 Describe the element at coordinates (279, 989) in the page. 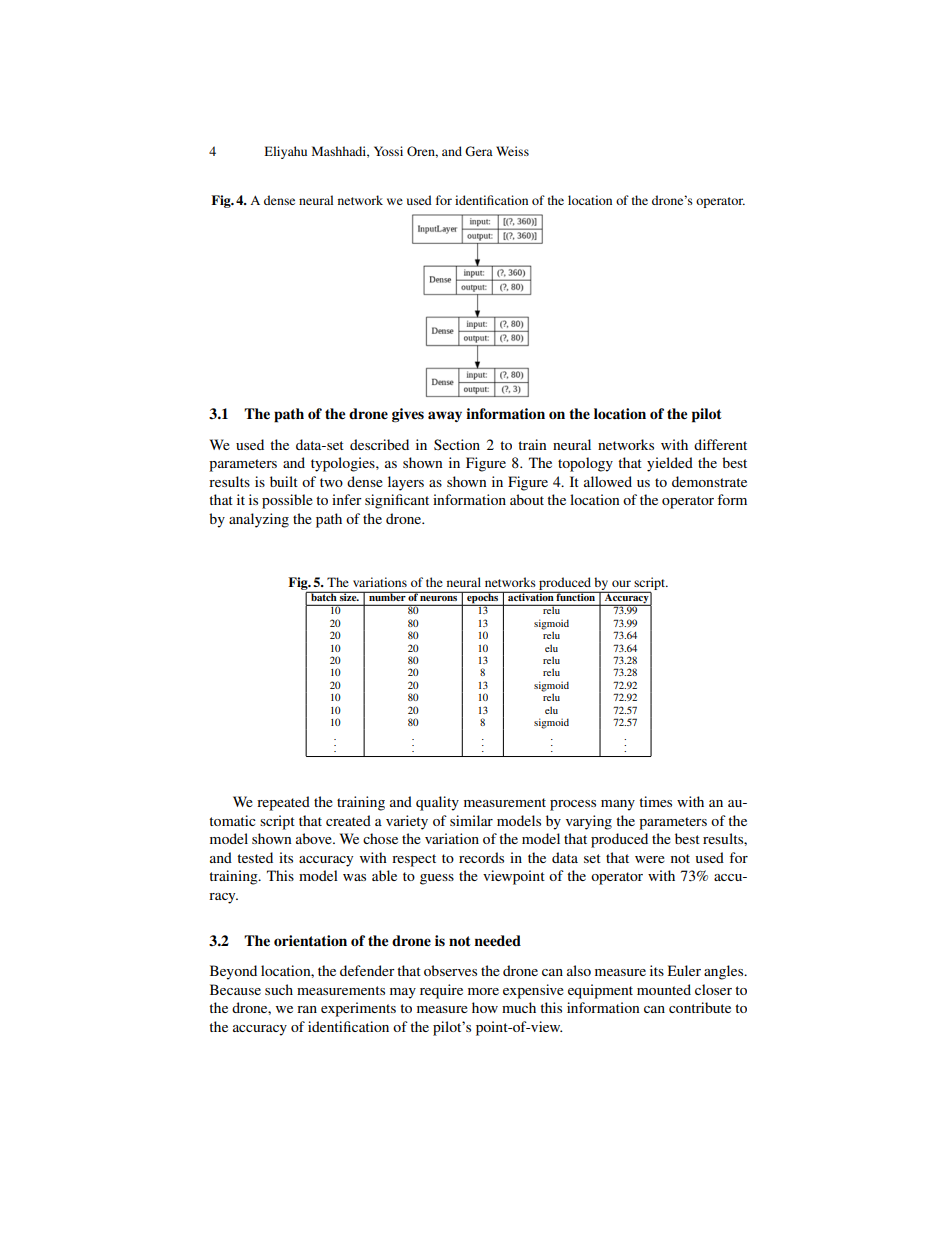

I see `such` at that location.
